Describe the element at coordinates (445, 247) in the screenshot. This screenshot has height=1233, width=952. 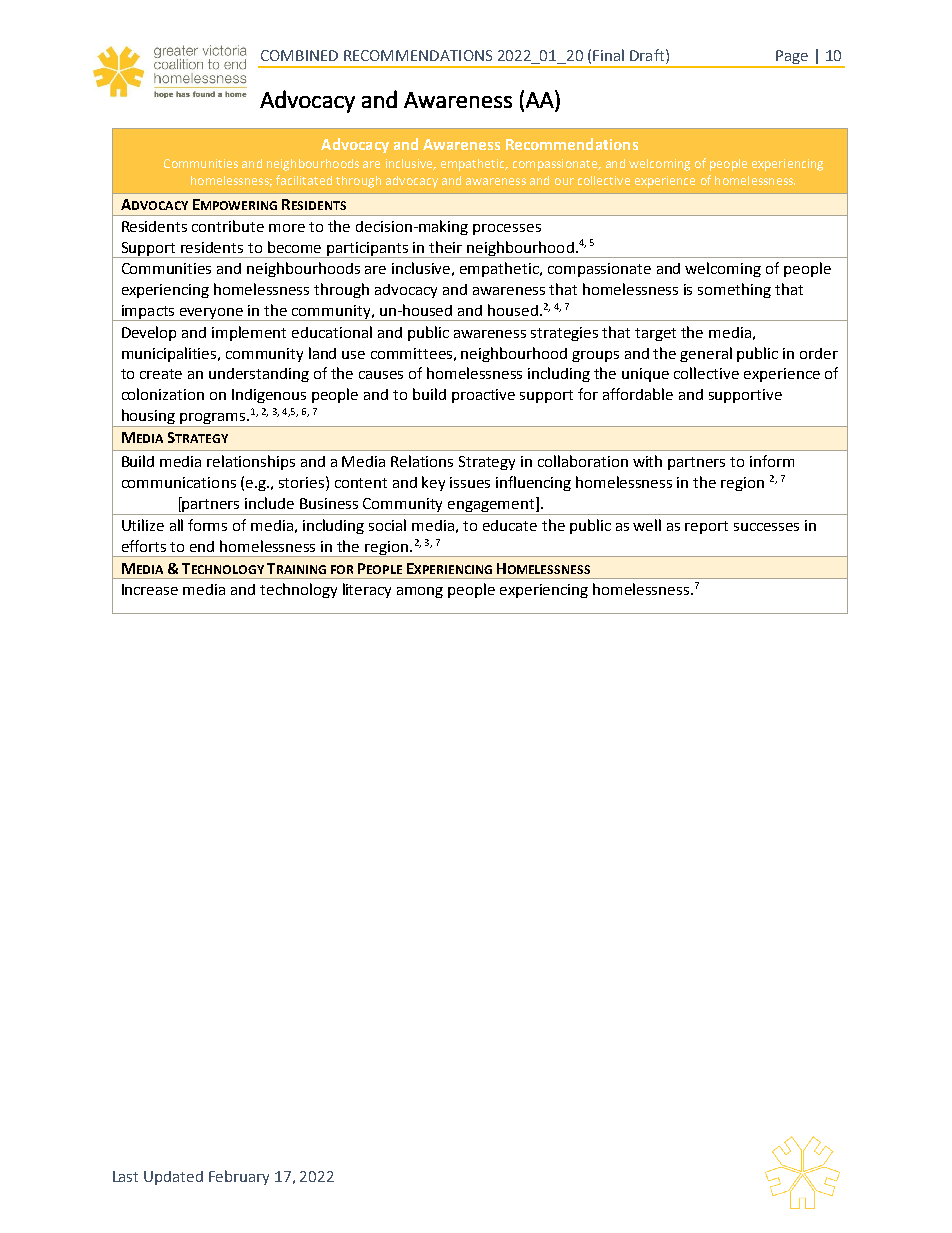
I see `their` at that location.
